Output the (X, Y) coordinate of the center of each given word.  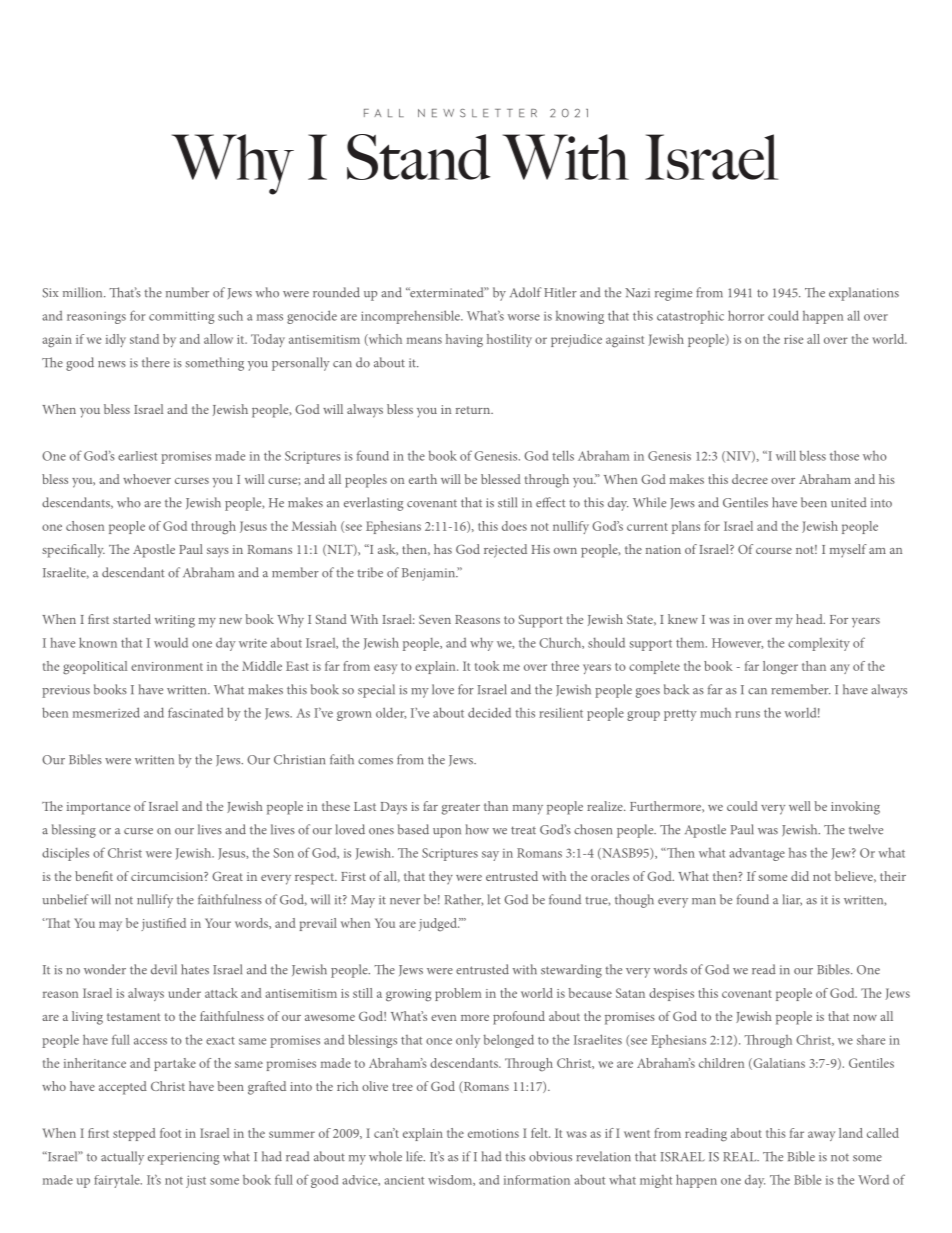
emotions (493, 1133)
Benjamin (430, 574)
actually (122, 1158)
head (810, 619)
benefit (94, 876)
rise (793, 339)
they (441, 877)
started (132, 619)
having (464, 341)
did (800, 876)
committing (181, 317)
